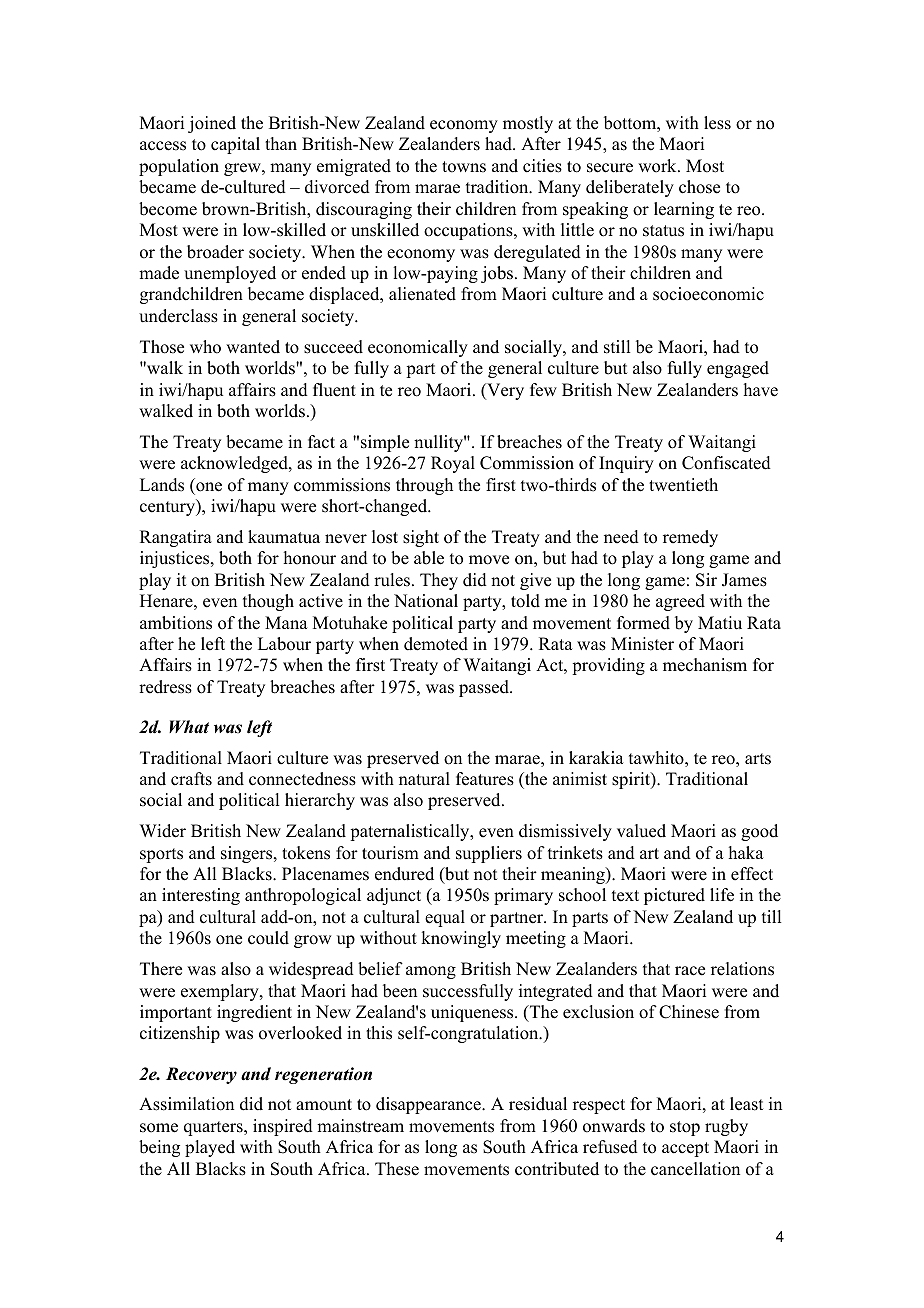 The width and height of the screenshot is (924, 1308). Describe the element at coordinates (429, 1105) in the screenshot. I see `disappearance` at that location.
